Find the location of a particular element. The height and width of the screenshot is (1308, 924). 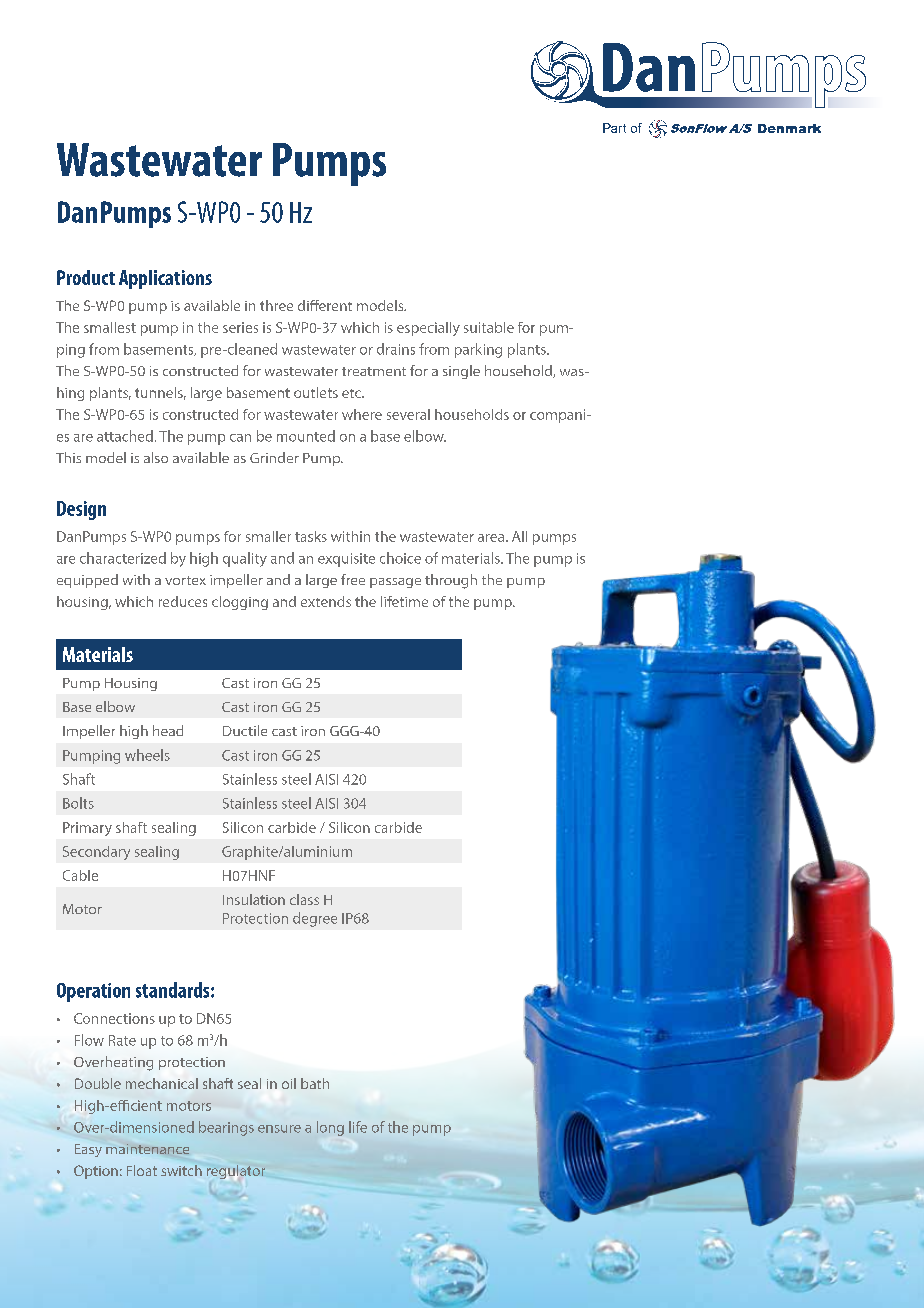

quality is located at coordinates (245, 559).
